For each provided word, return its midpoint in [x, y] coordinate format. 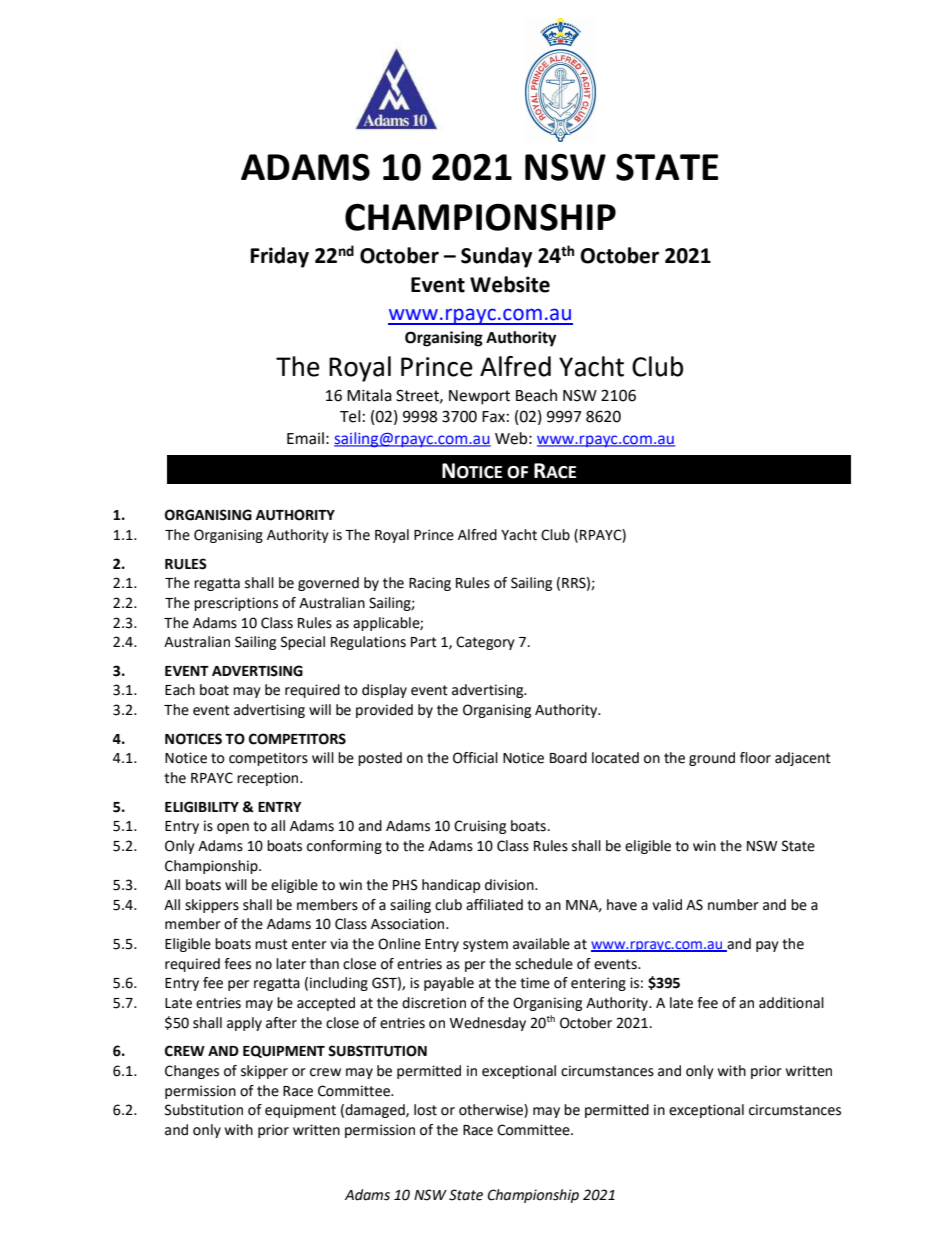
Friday [280, 257]
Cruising [480, 827]
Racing [430, 584]
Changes [192, 1072]
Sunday [496, 257]
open [233, 828]
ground [712, 759]
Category [485, 643]
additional [791, 1003]
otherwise [492, 1111]
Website [510, 284]
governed [328, 584]
